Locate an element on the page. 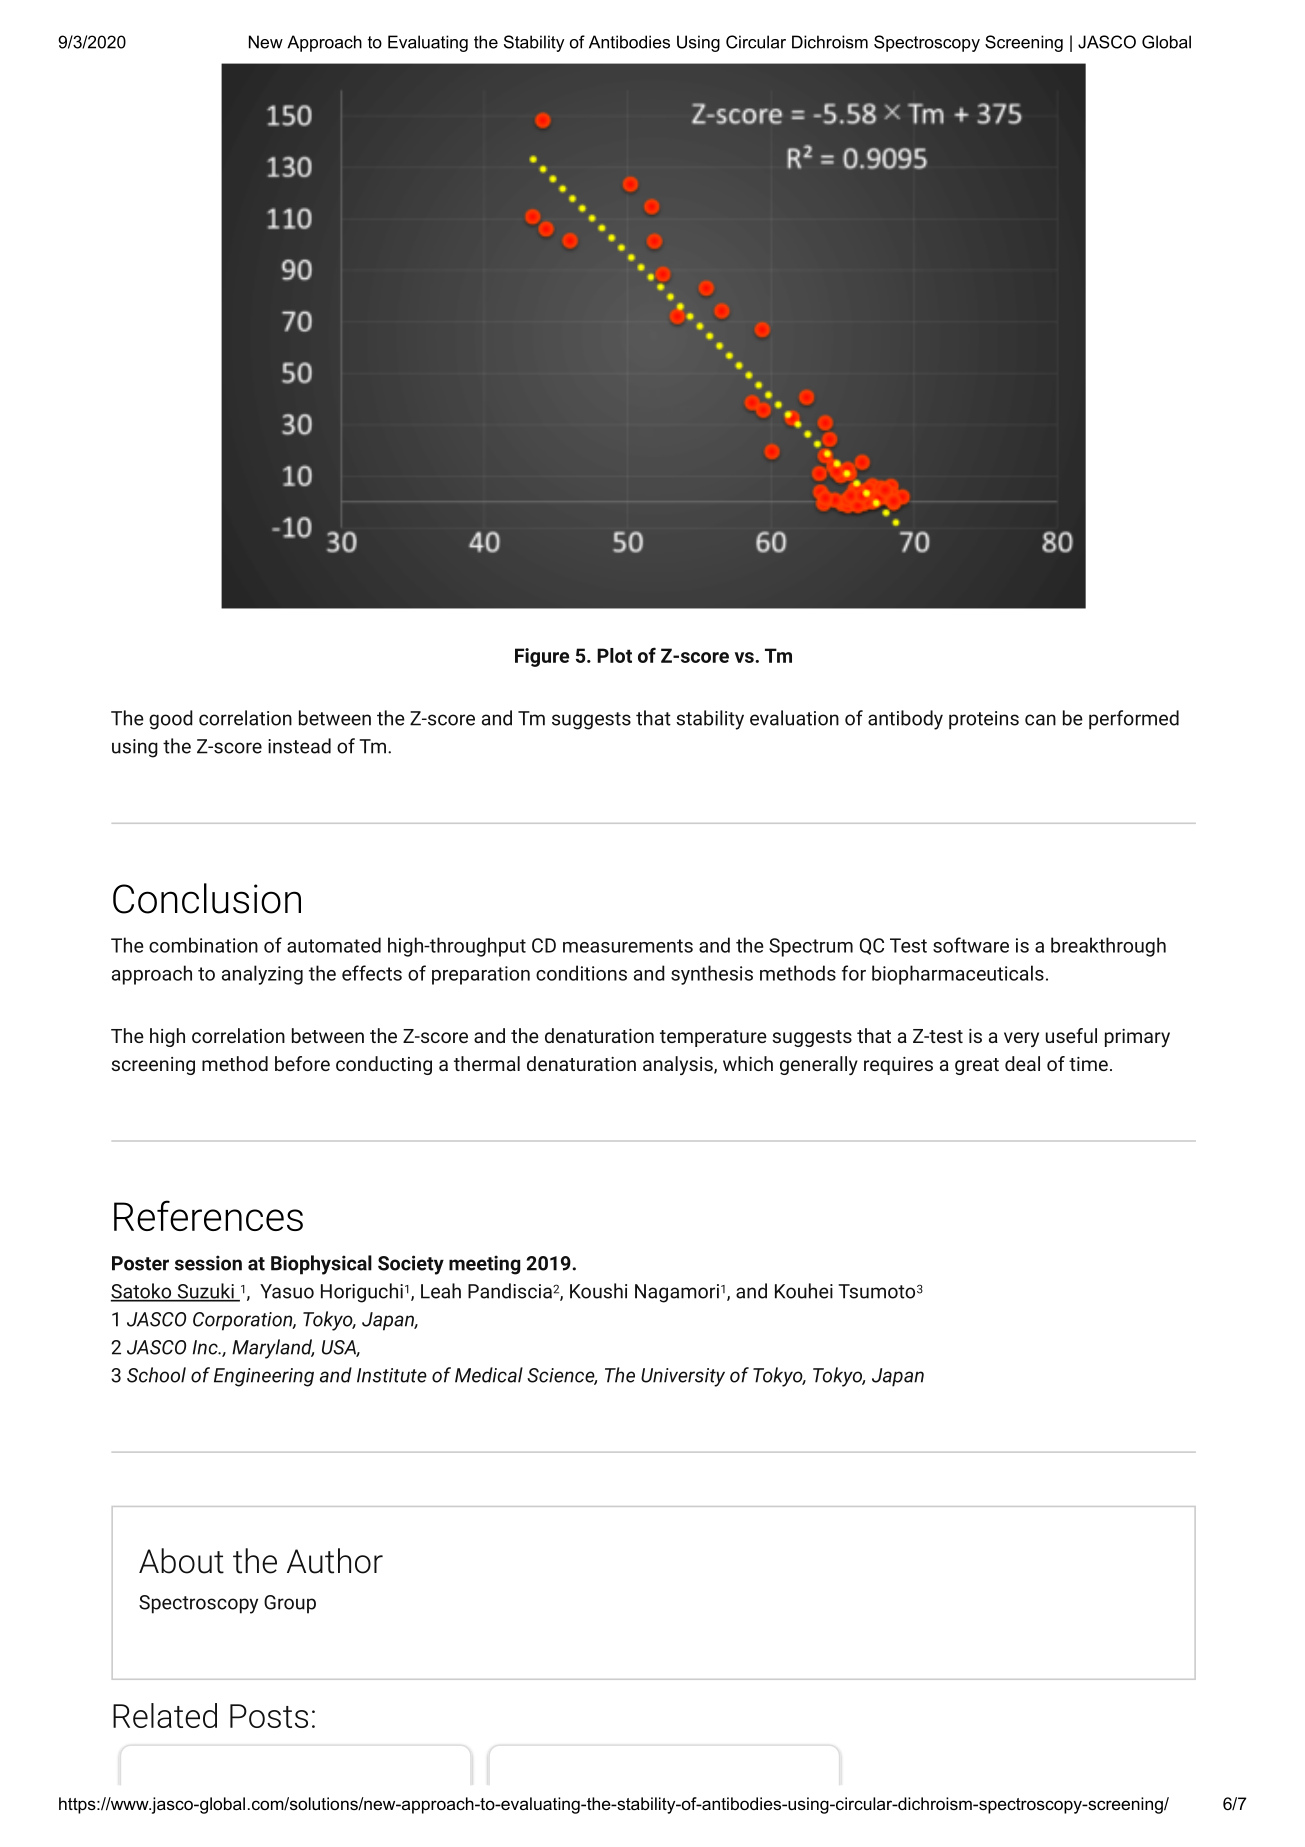 The height and width of the image is (1847, 1305). very is located at coordinates (1021, 1039).
